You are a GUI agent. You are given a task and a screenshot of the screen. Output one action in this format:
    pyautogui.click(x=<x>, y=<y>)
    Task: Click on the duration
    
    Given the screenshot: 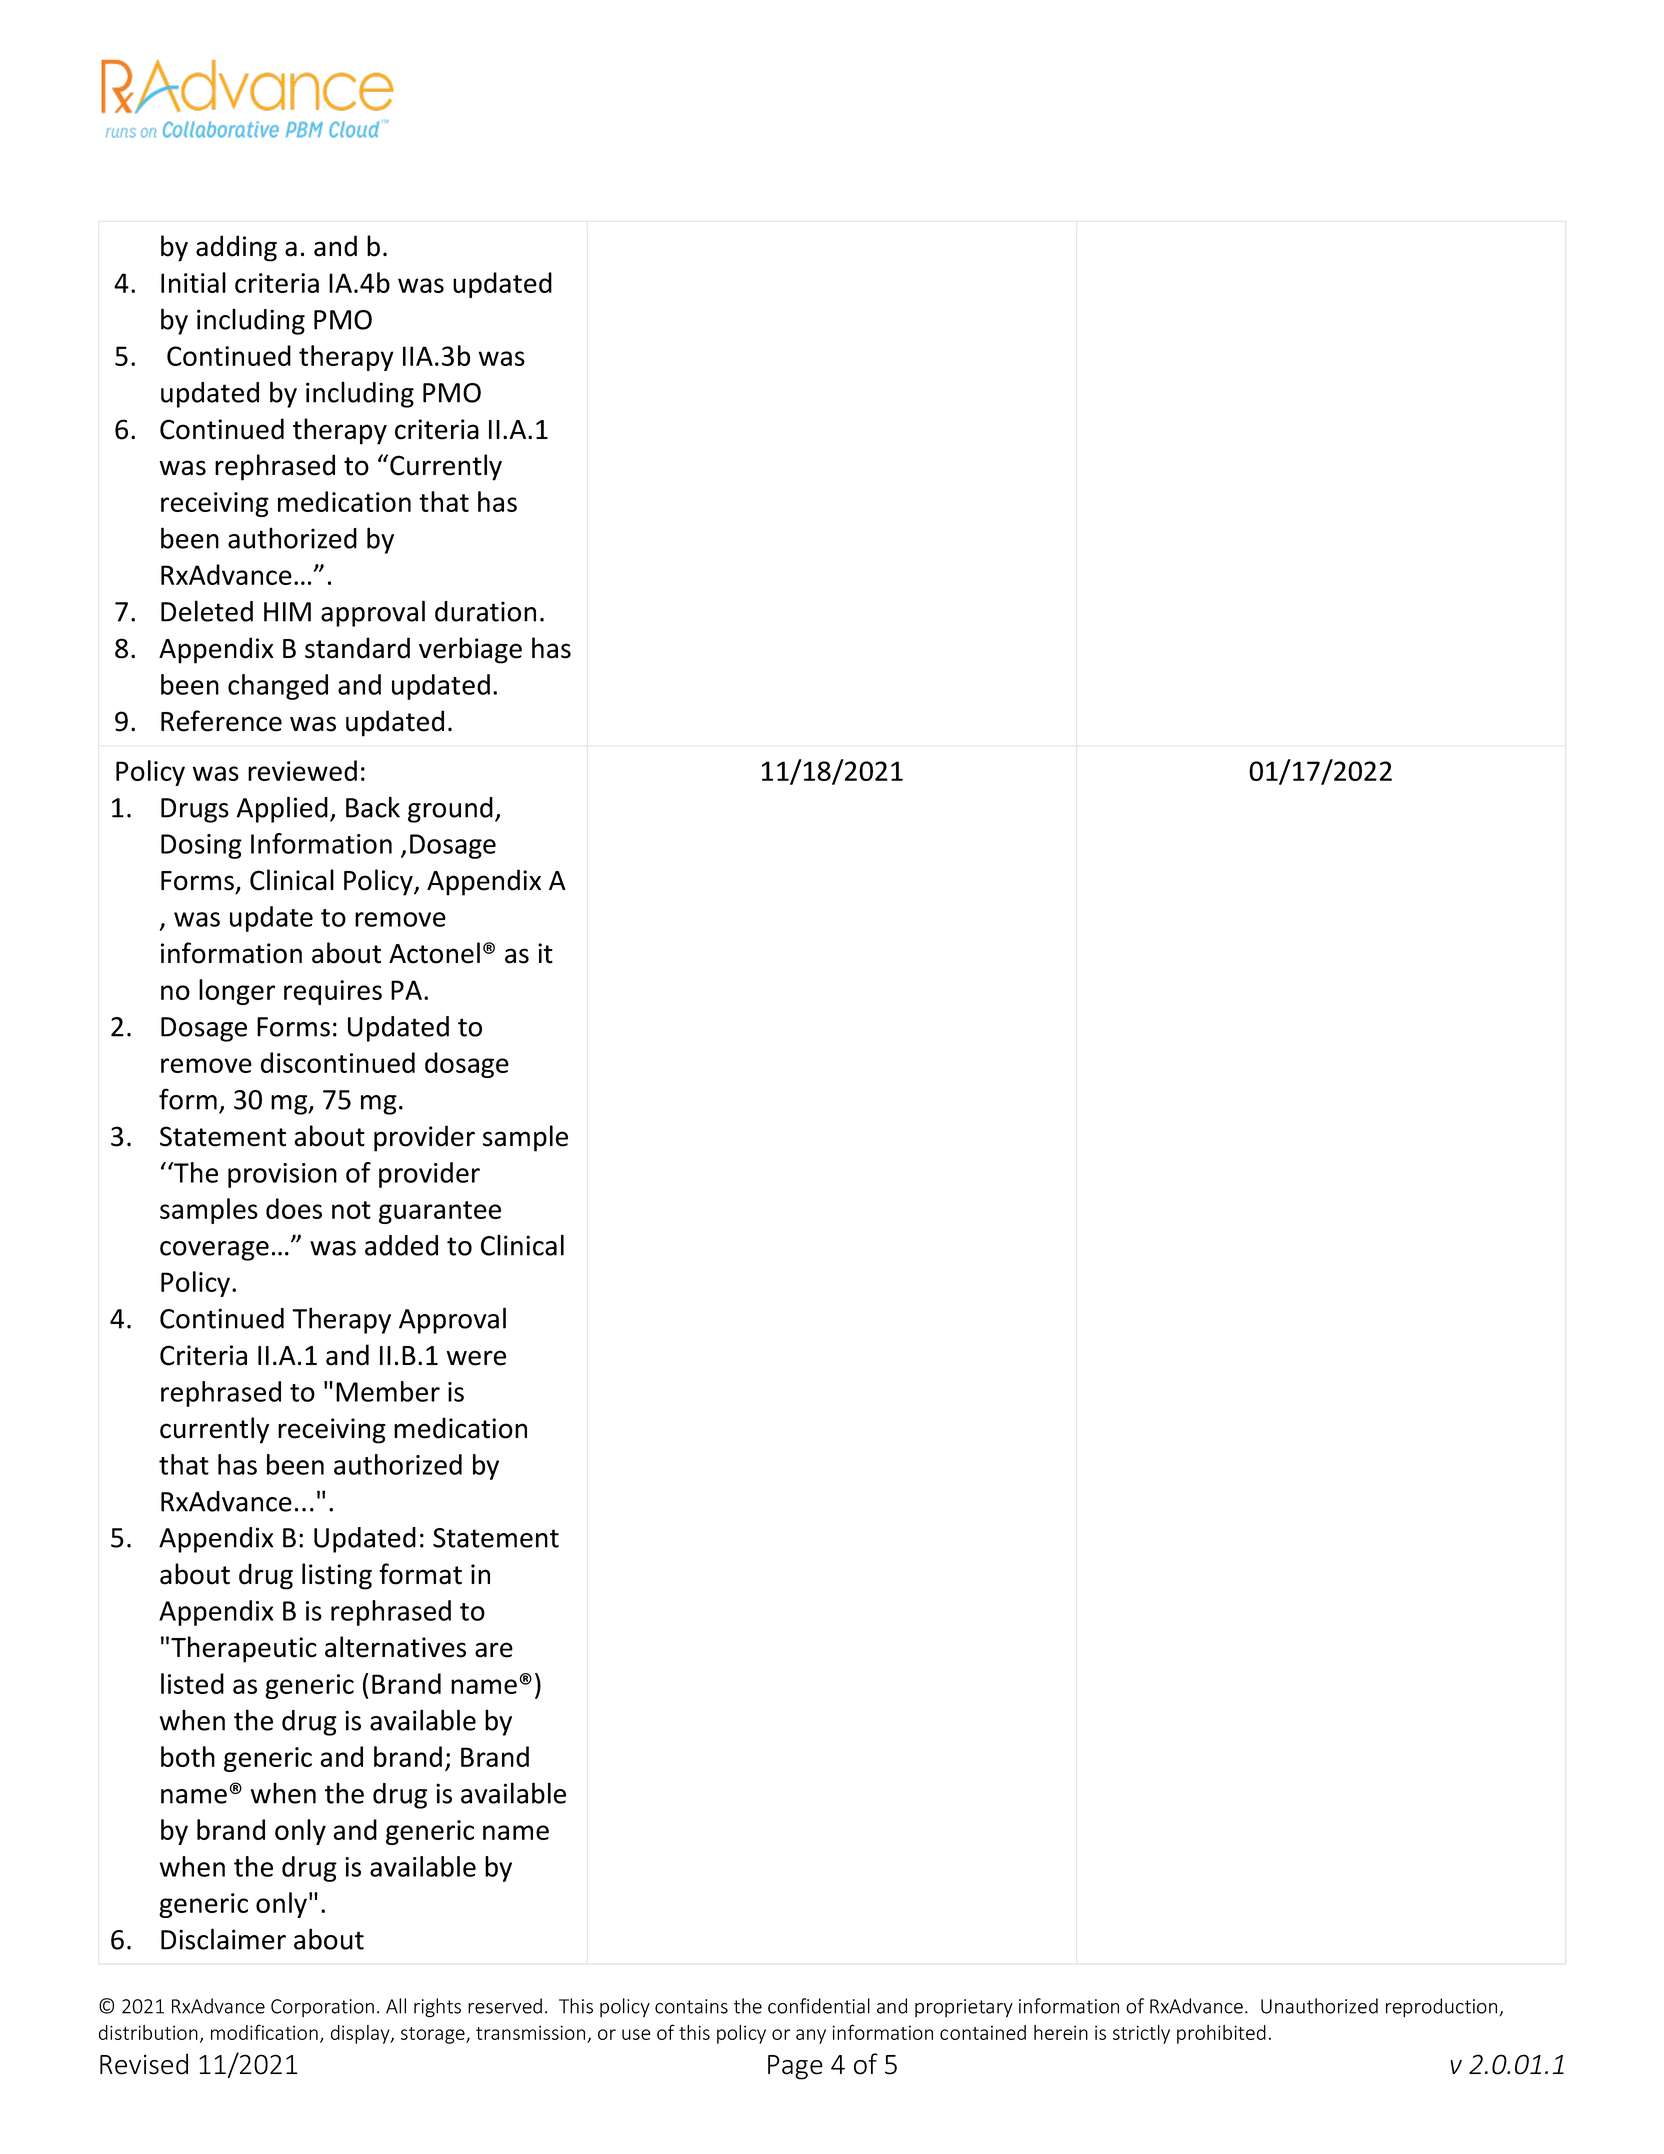 What is the action you would take?
    pyautogui.click(x=485, y=611)
